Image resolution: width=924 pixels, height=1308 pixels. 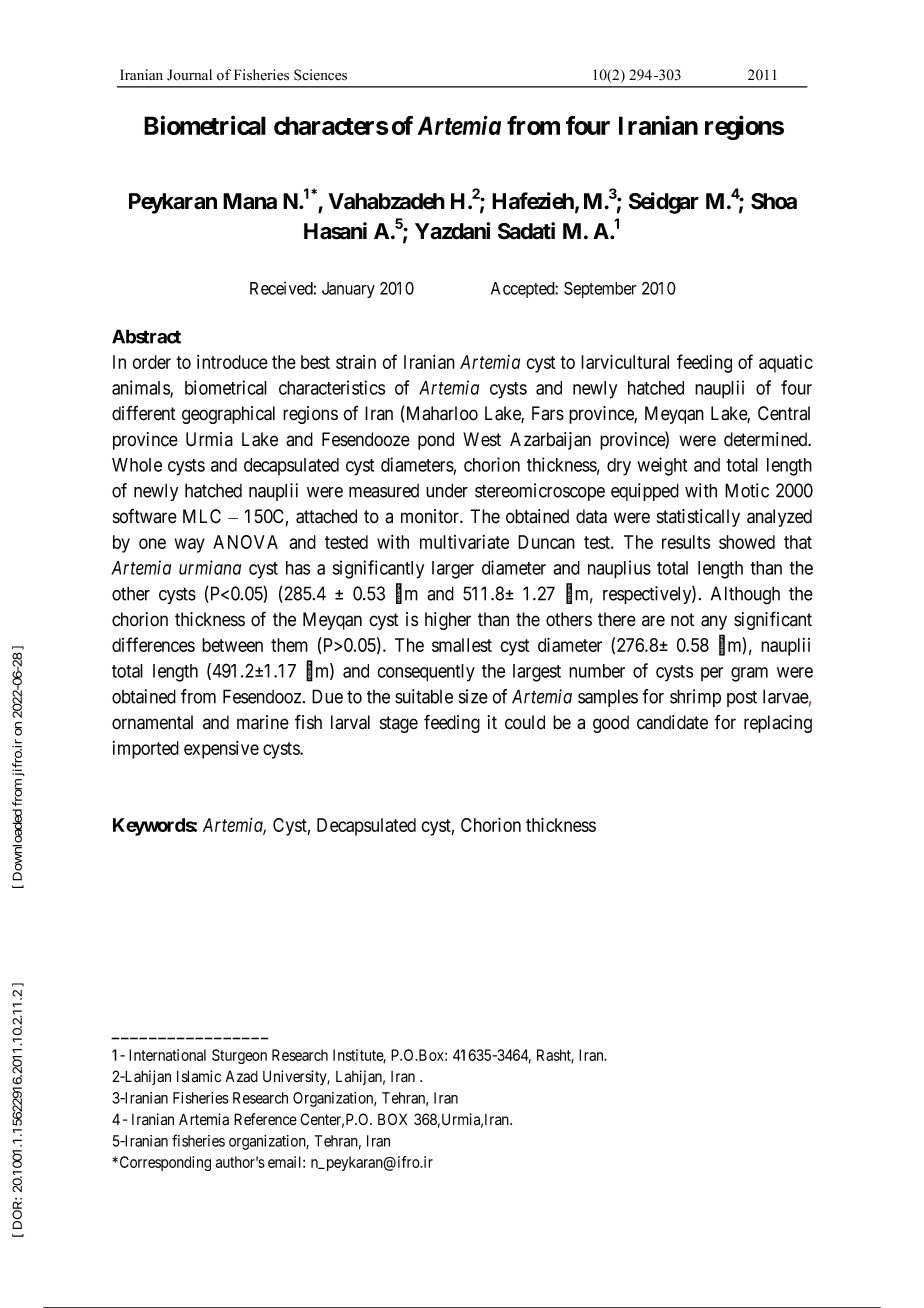 What do you see at coordinates (525, 722) in the page?
I see `could` at bounding box center [525, 722].
